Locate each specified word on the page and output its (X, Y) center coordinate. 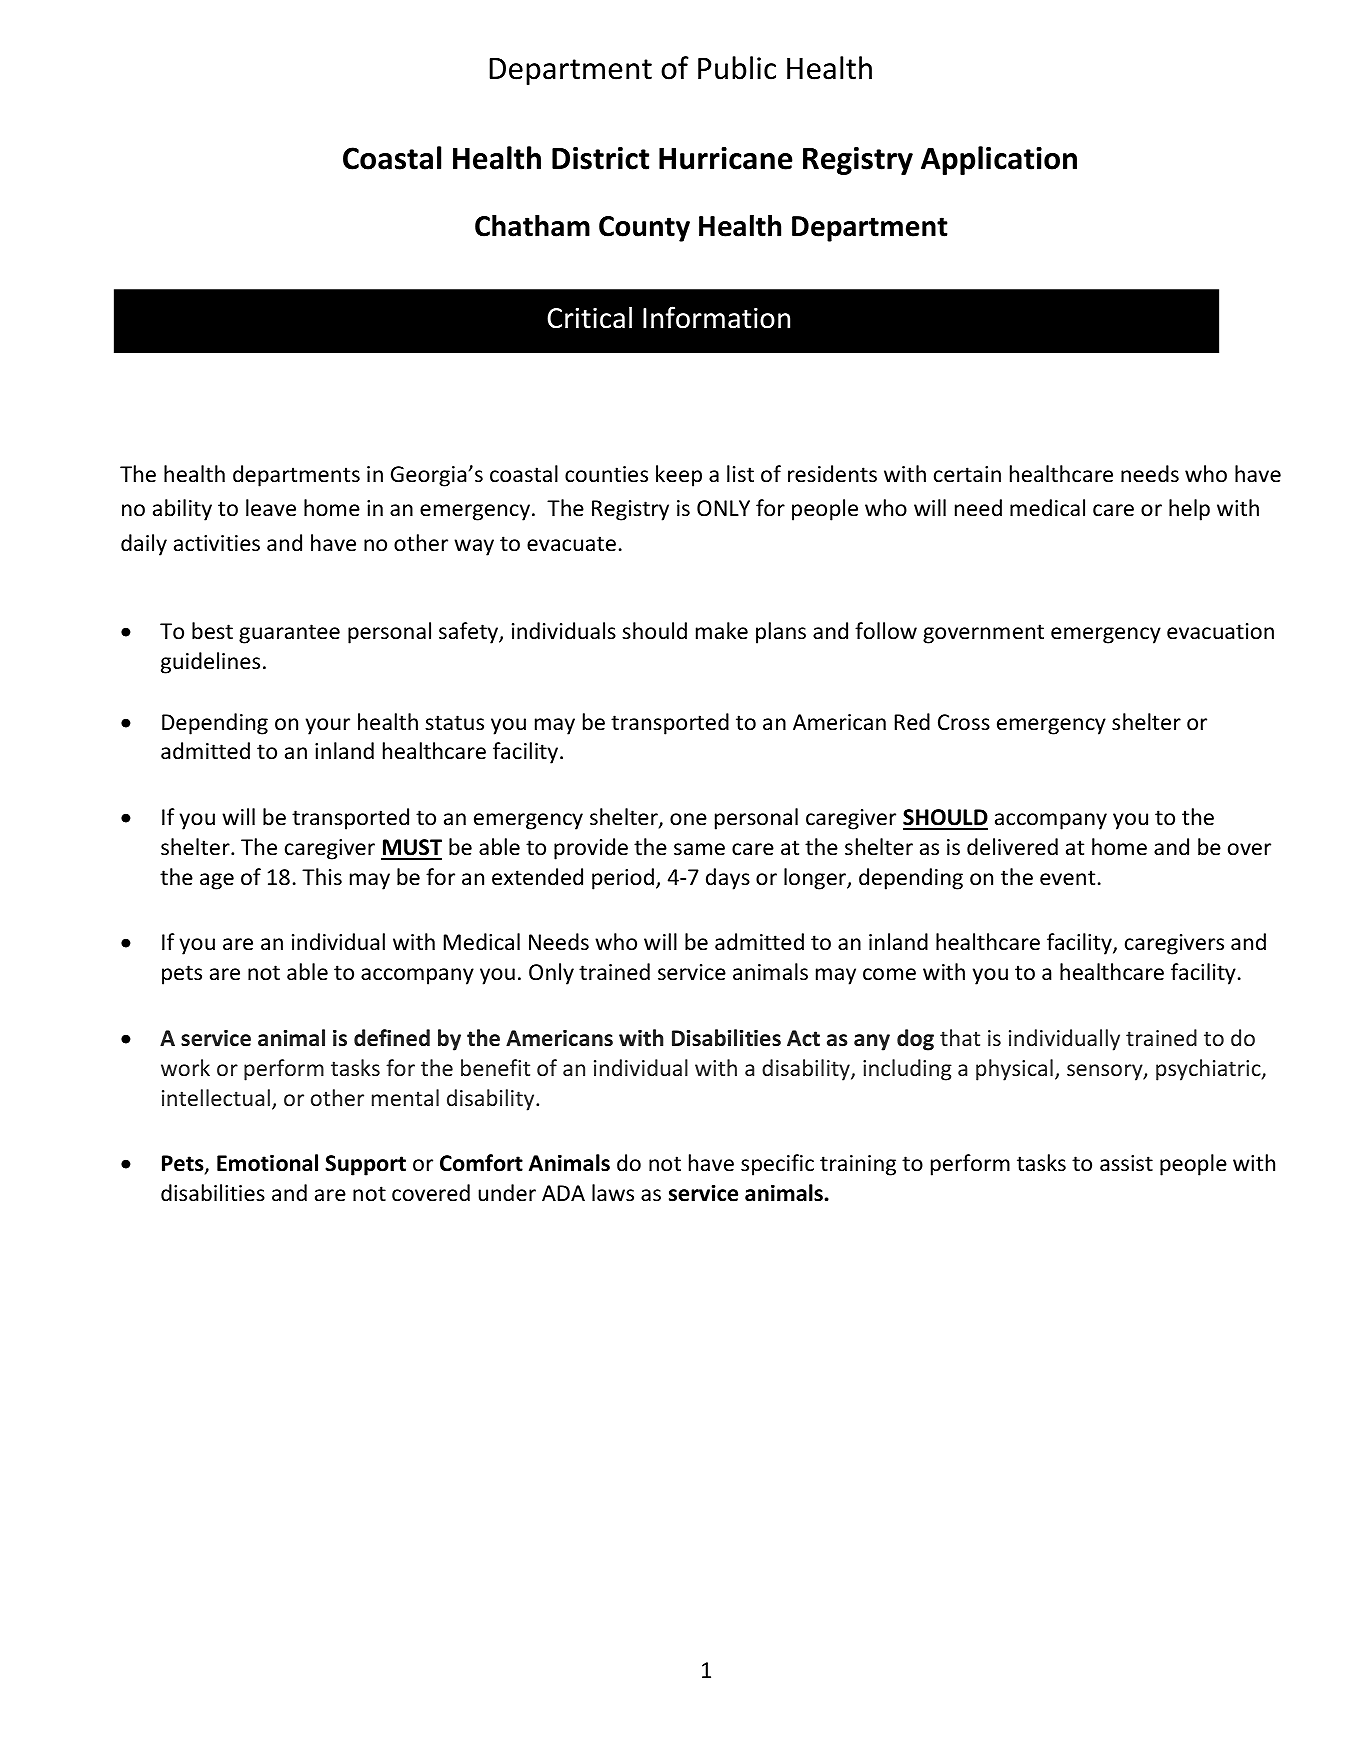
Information (716, 317)
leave (271, 508)
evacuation (1220, 631)
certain (967, 474)
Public (737, 68)
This (322, 877)
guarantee (289, 634)
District (600, 158)
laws (613, 1193)
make (722, 631)
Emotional (267, 1163)
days (728, 879)
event (1067, 878)
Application (999, 160)
